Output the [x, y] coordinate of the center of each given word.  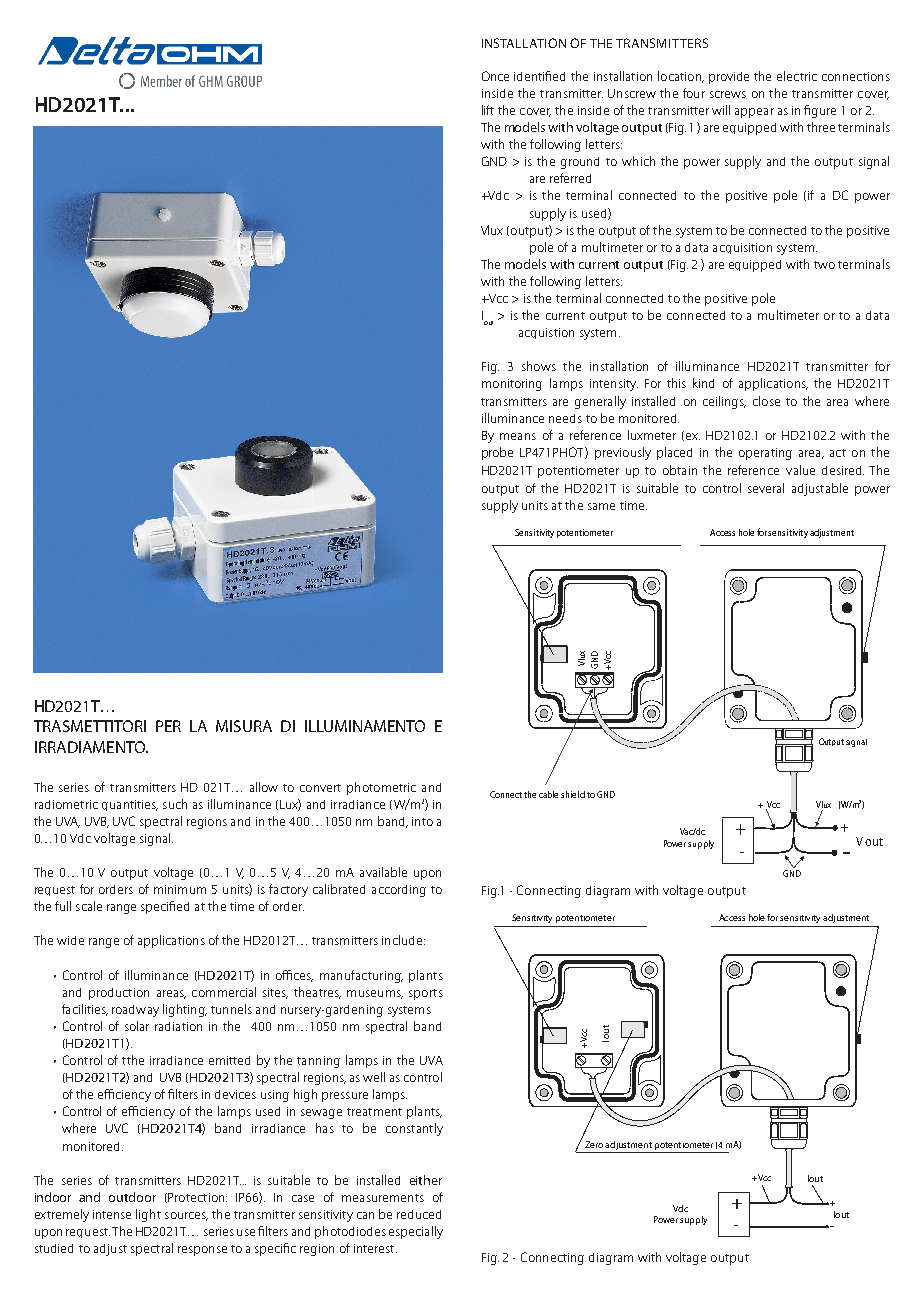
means [518, 436]
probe [497, 453]
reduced [419, 1214]
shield [573, 794]
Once [495, 76]
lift [488, 110]
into [422, 821]
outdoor [132, 1197]
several [766, 488]
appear [754, 113]
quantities [130, 805]
